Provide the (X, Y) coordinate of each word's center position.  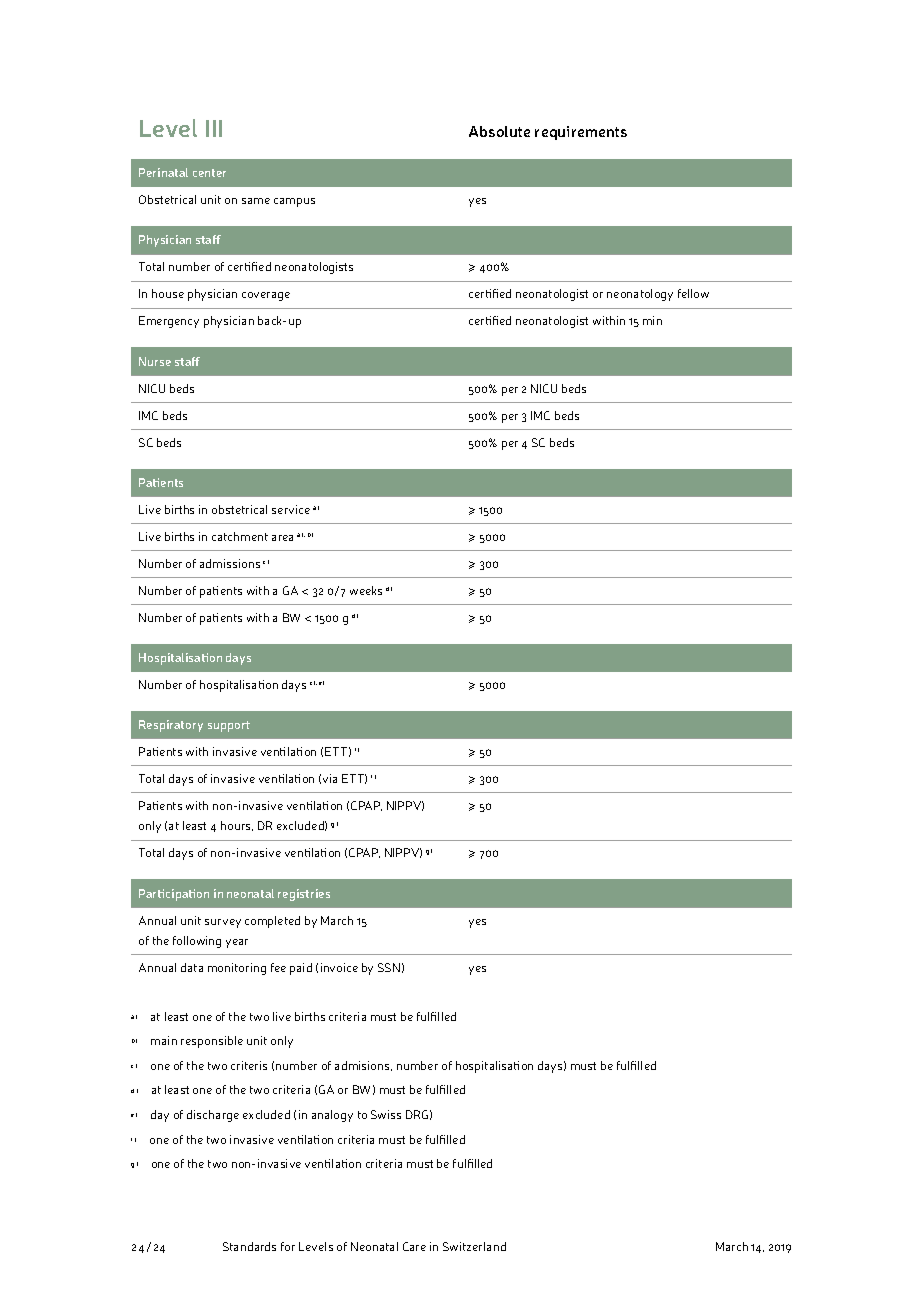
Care (414, 1246)
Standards (249, 1246)
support (229, 726)
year (237, 943)
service (291, 509)
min (652, 320)
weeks (366, 590)
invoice (339, 967)
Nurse (155, 361)
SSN (389, 967)
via (330, 778)
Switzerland (474, 1246)
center (209, 173)
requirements (581, 133)
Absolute (499, 131)
